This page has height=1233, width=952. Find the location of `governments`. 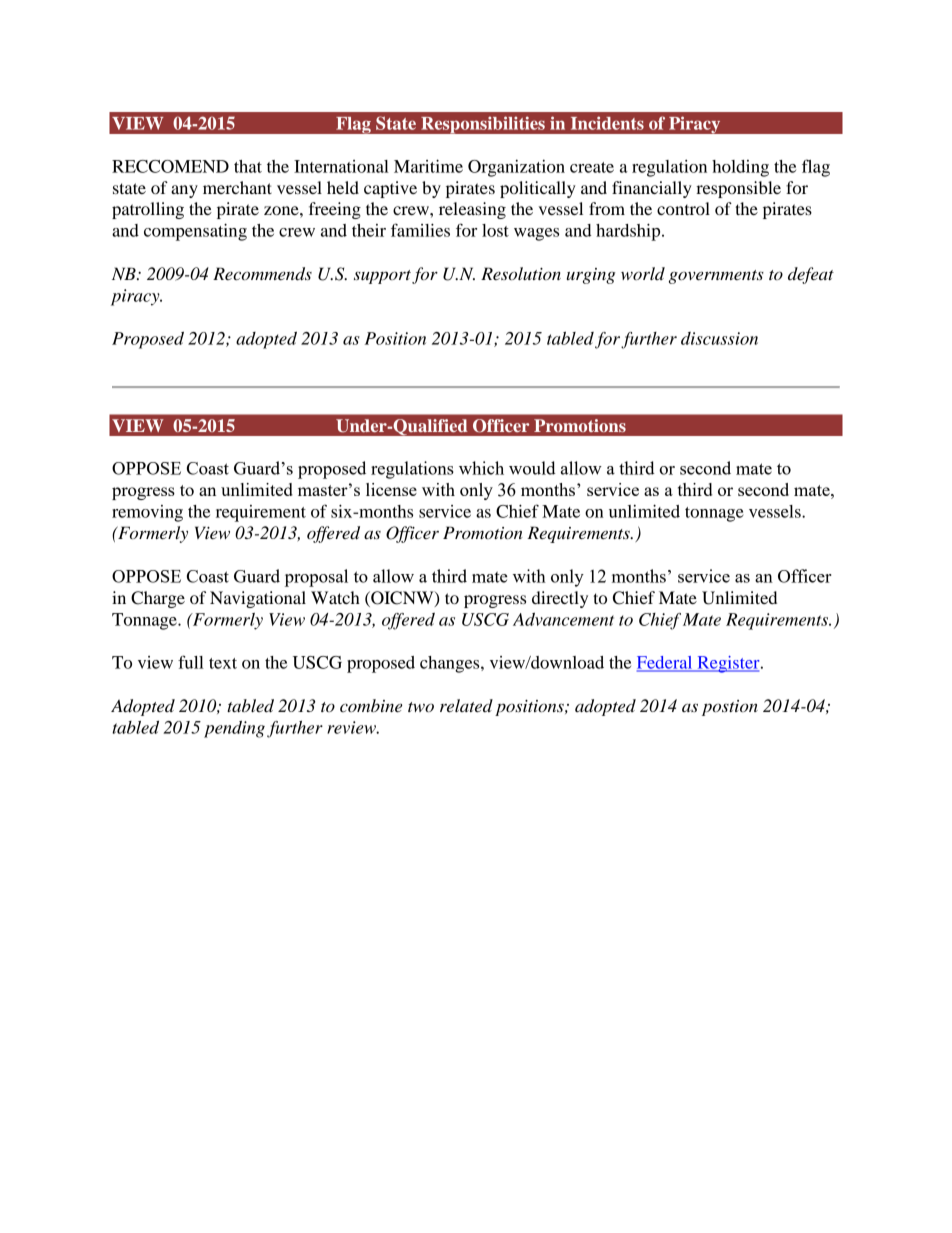

governments is located at coordinates (716, 277).
